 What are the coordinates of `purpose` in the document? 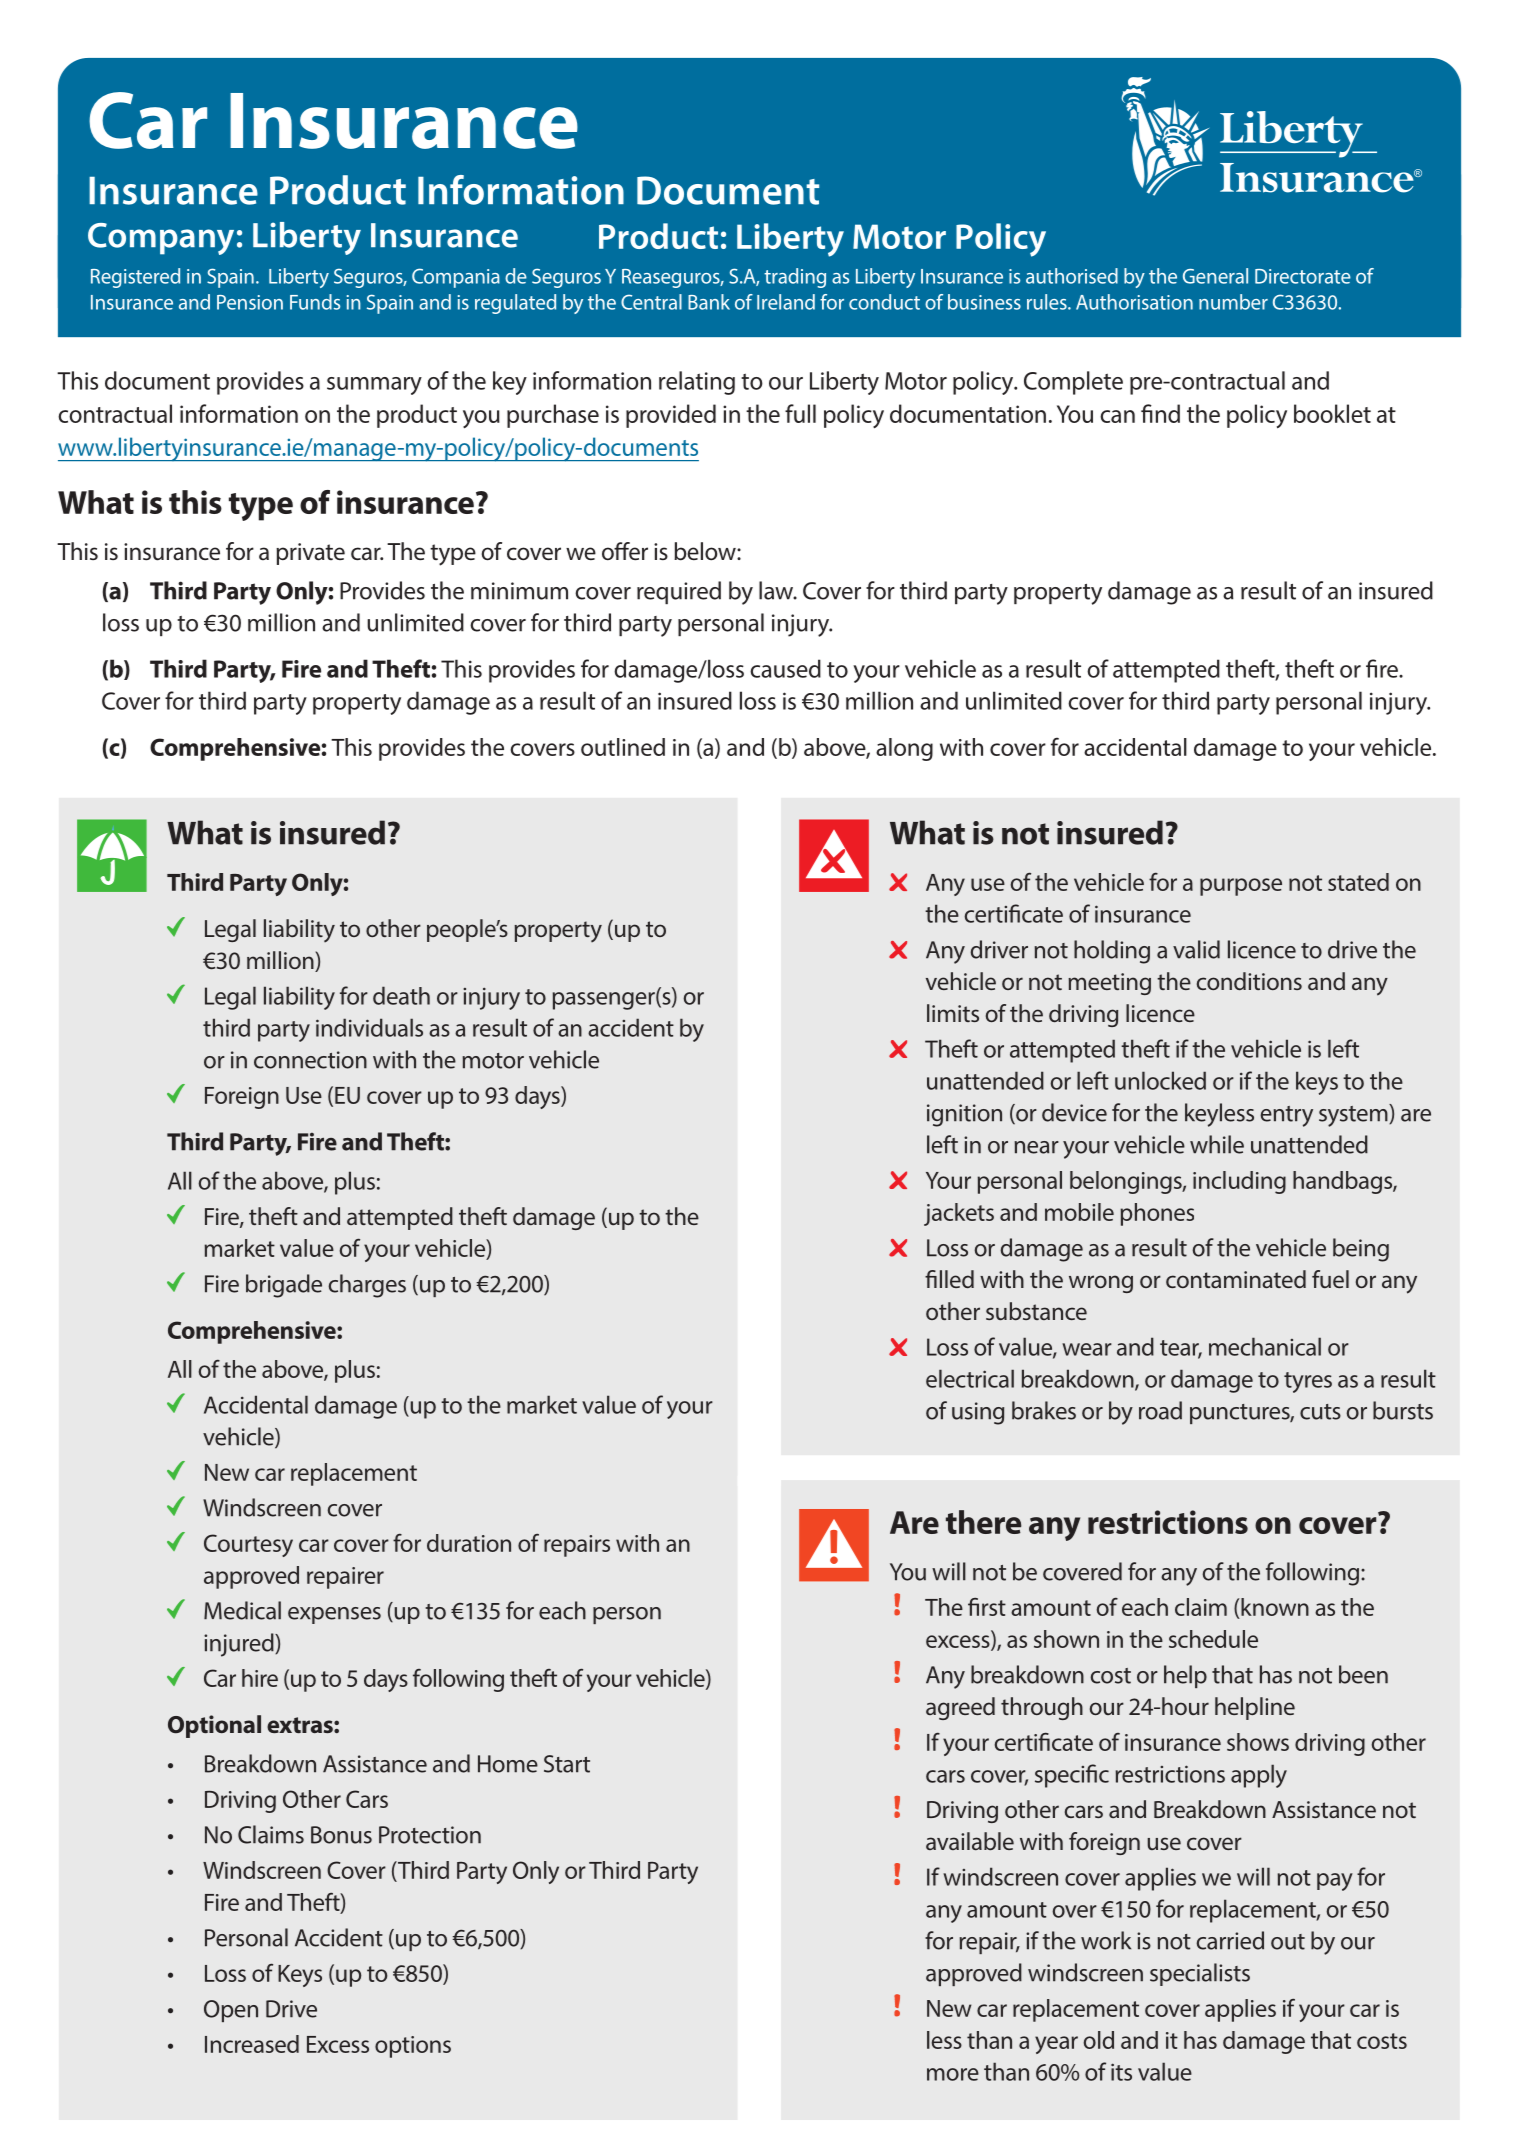 It's located at (1241, 887).
